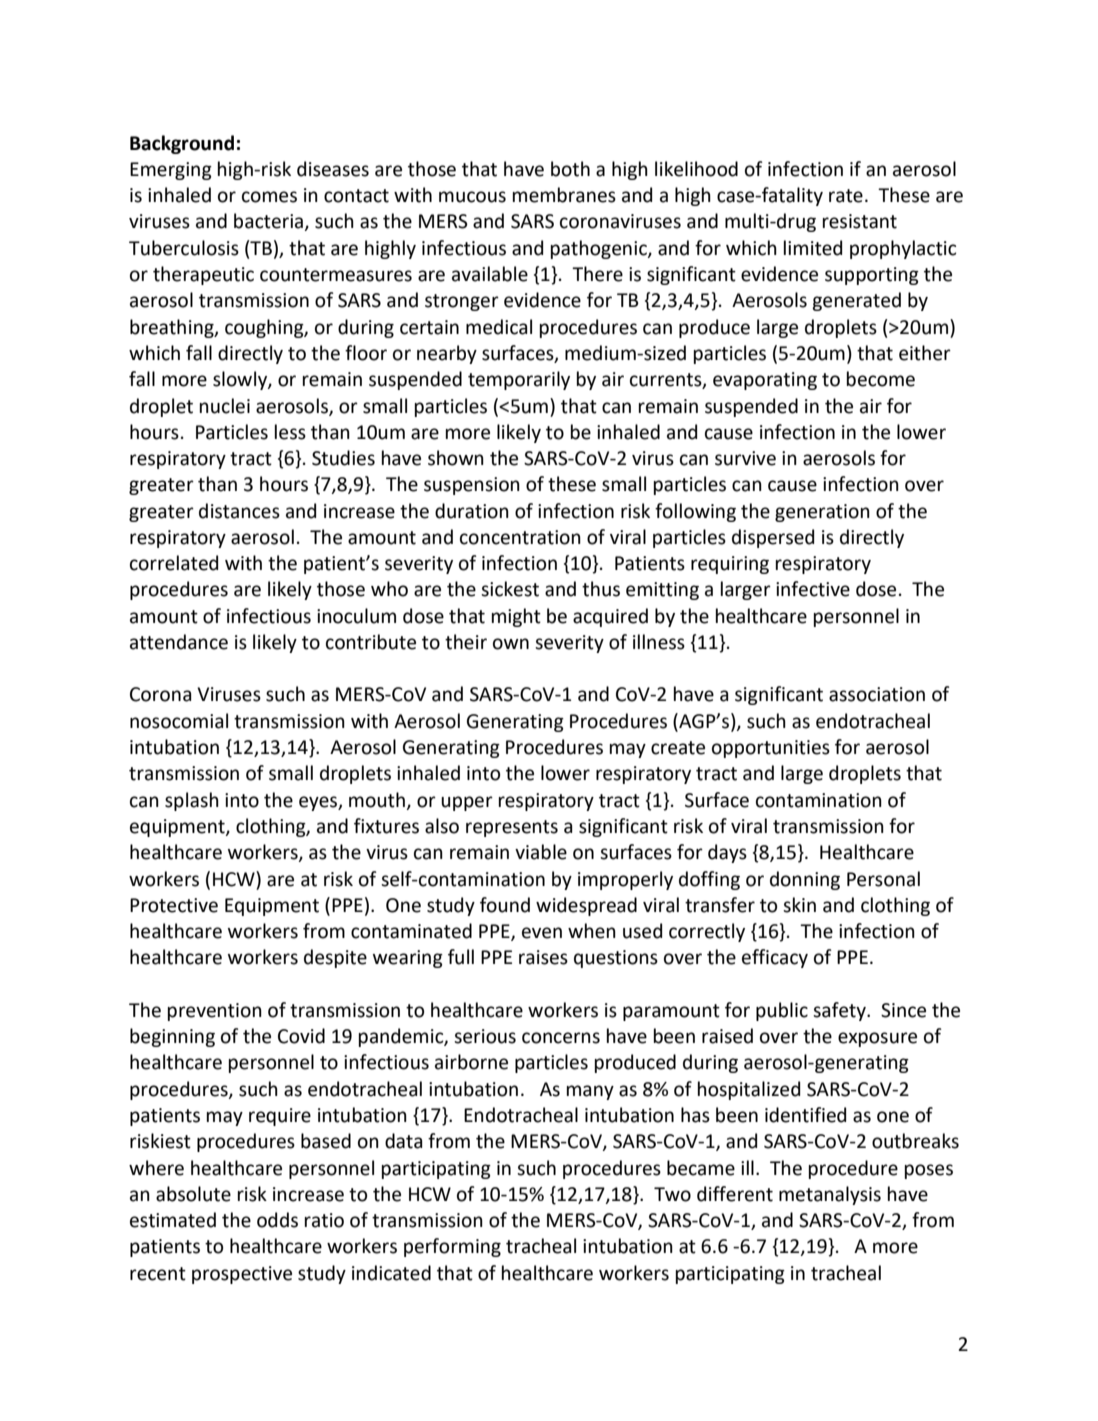 Image resolution: width=1098 pixels, height=1421 pixels. What do you see at coordinates (860, 221) in the screenshot?
I see `resistant` at bounding box center [860, 221].
